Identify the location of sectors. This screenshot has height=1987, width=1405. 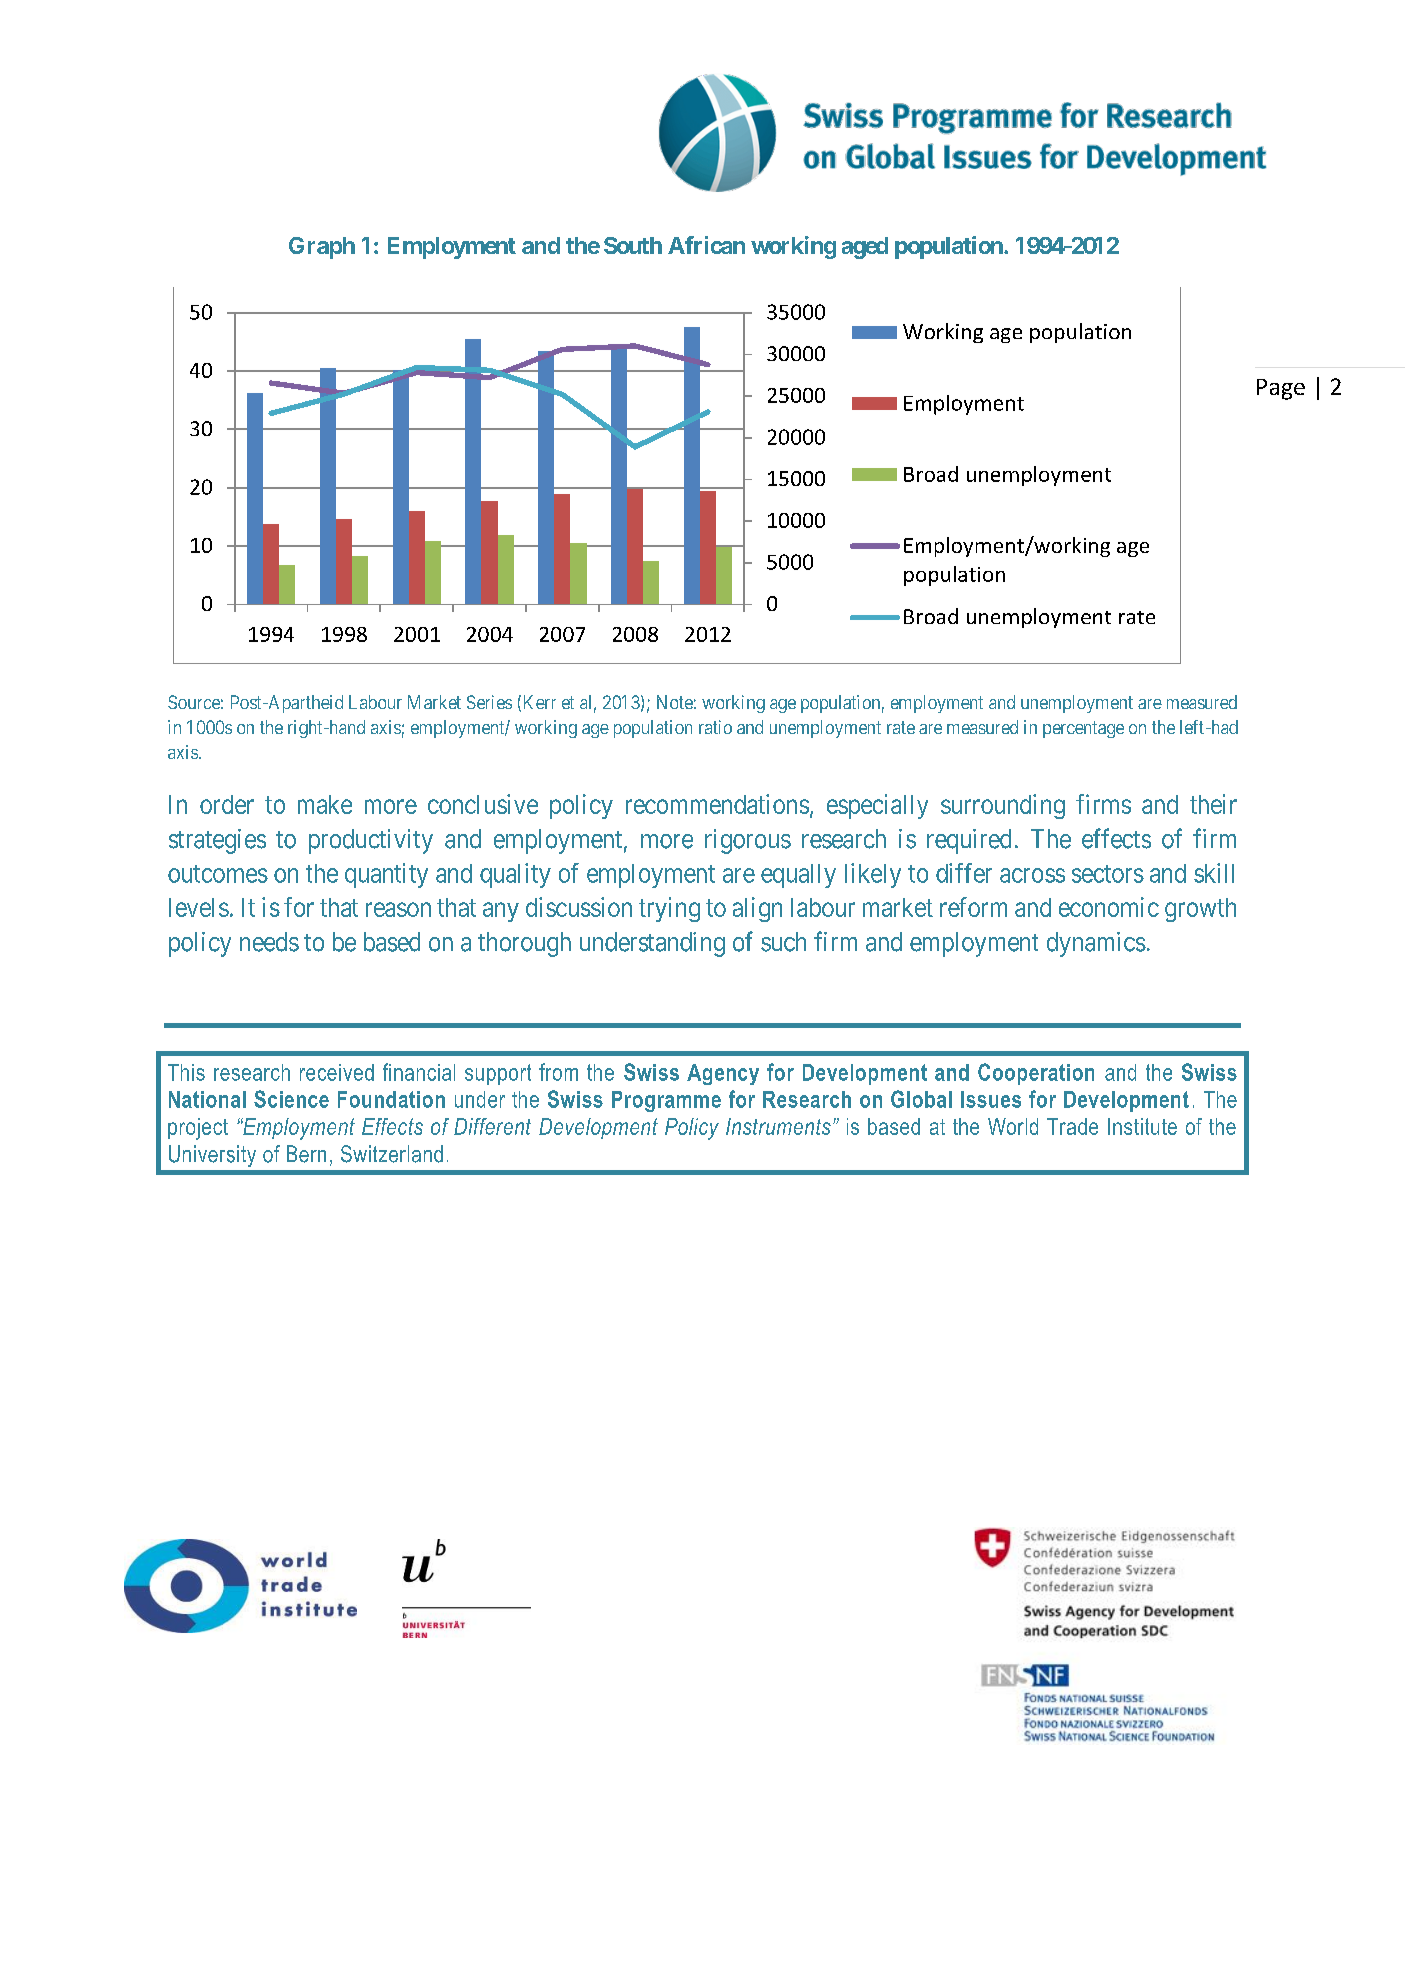
(1108, 874).
